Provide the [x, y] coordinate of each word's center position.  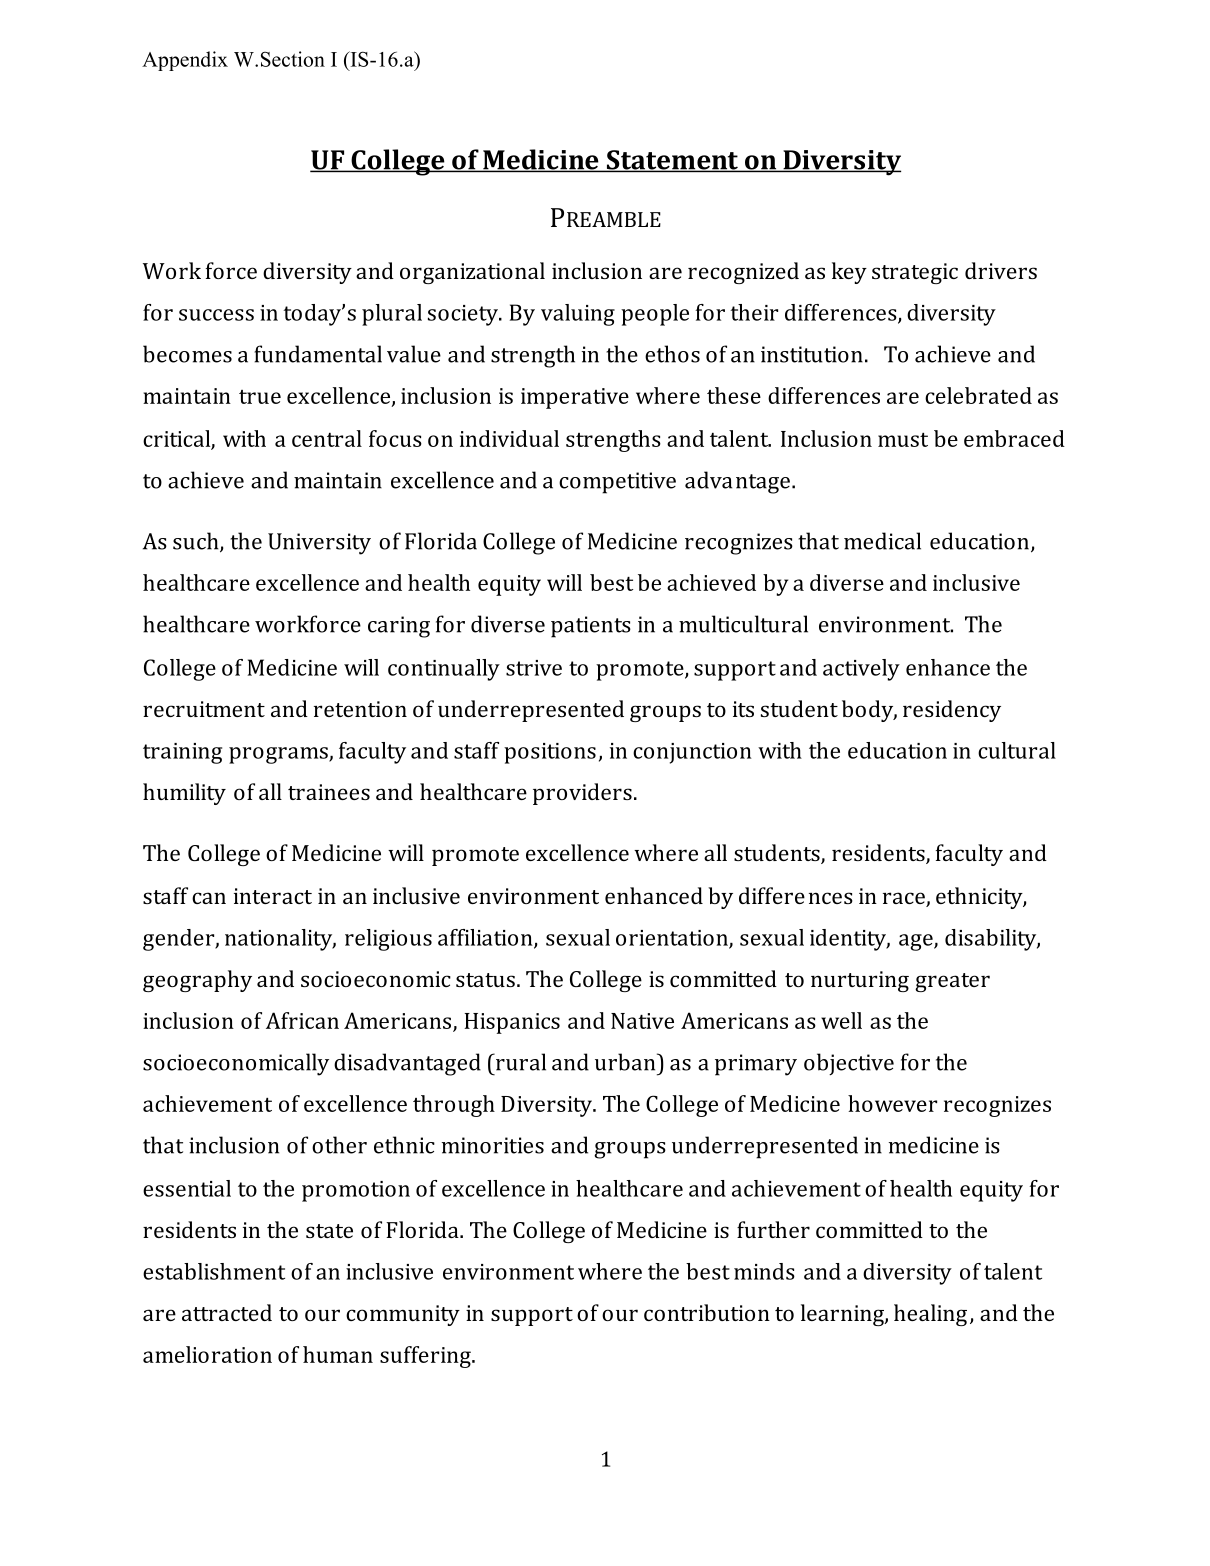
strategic [915, 273]
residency [952, 711]
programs [279, 755]
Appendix [185, 61]
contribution [707, 1312]
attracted [227, 1312]
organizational [472, 273]
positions [550, 753]
